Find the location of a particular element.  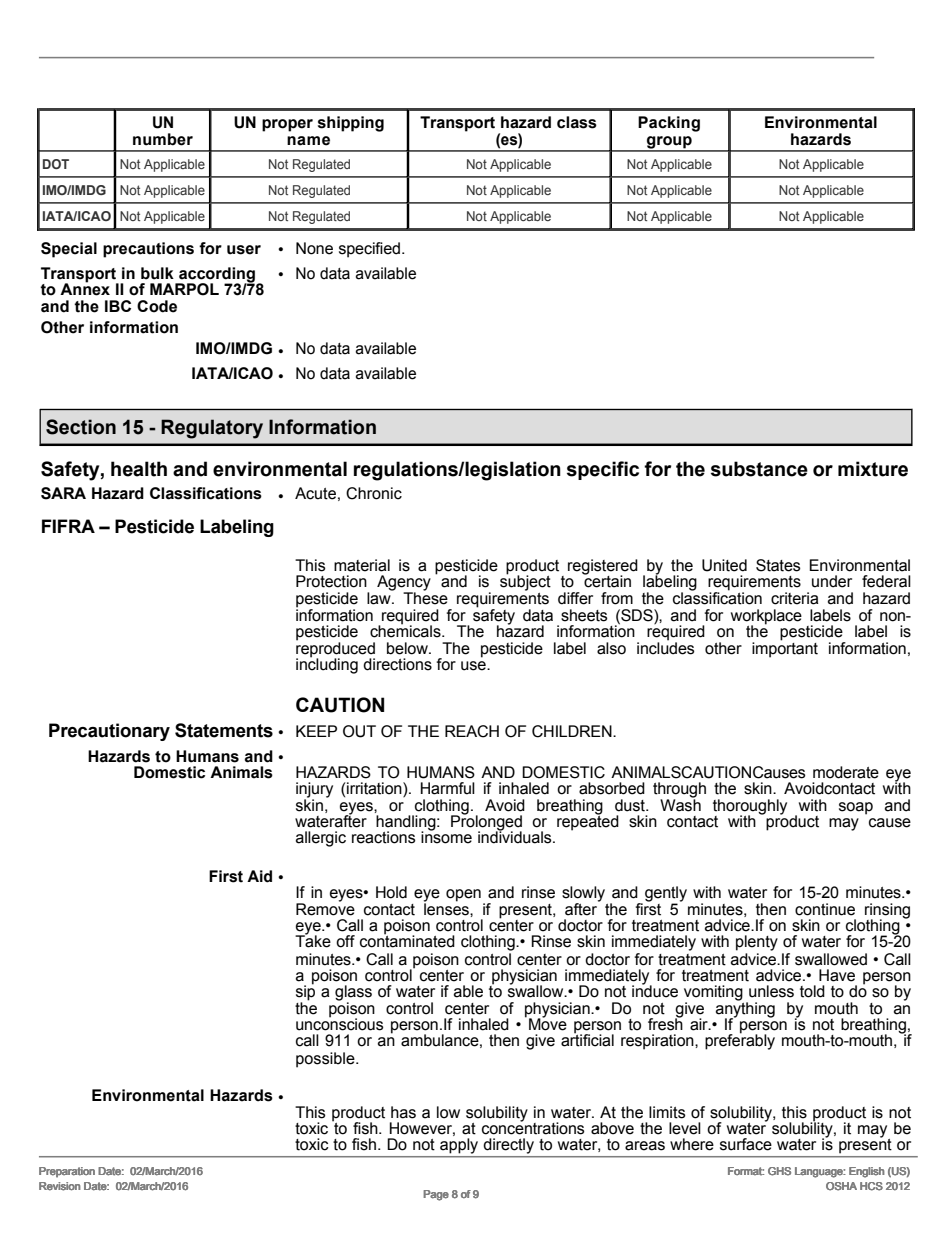

Aid is located at coordinates (259, 876).
